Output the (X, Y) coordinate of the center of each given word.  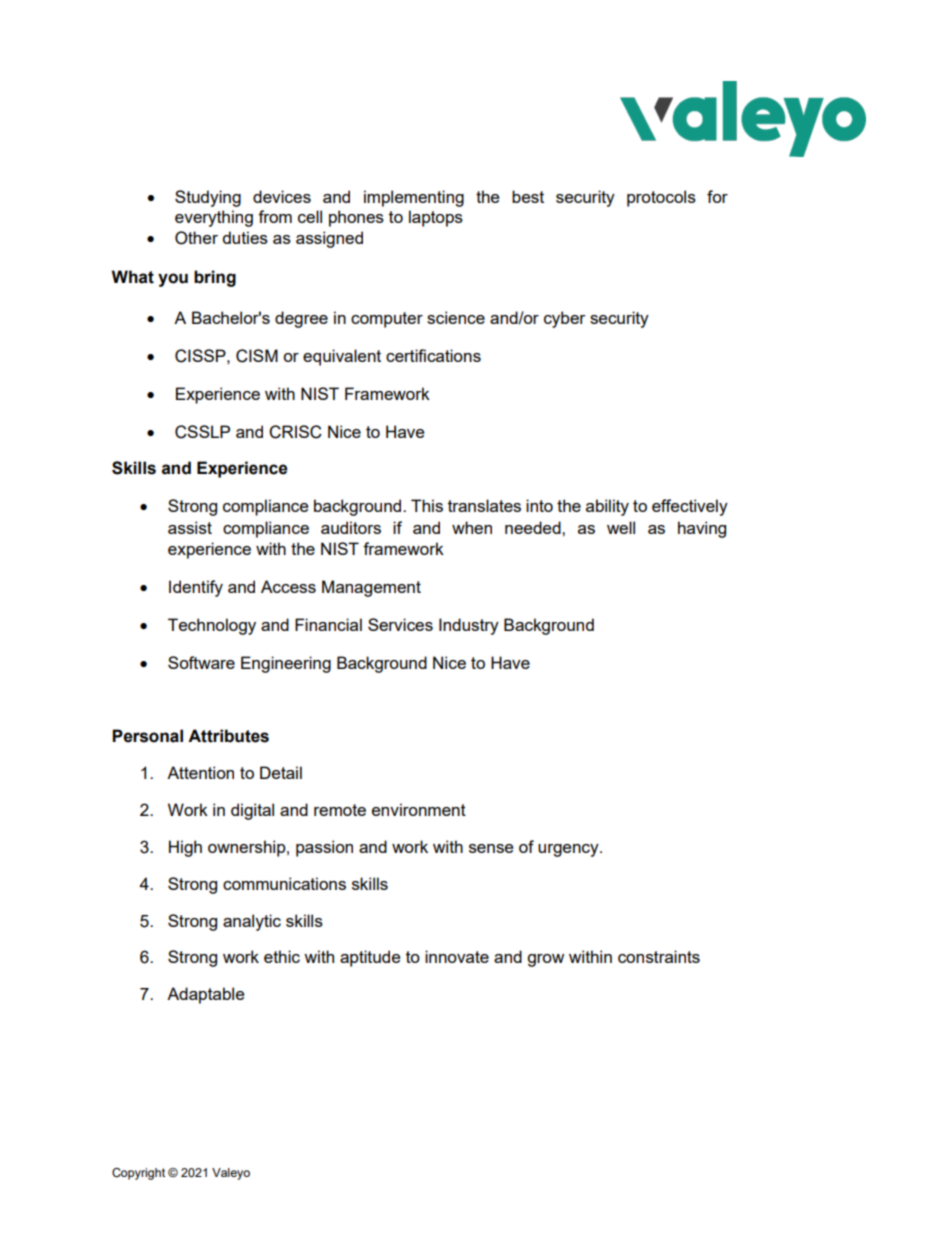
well (621, 527)
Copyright (138, 1174)
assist (190, 527)
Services (400, 624)
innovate (457, 956)
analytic (252, 922)
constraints (659, 956)
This (427, 505)
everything (214, 218)
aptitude (370, 958)
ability (607, 507)
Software (201, 662)
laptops (436, 218)
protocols (661, 198)
